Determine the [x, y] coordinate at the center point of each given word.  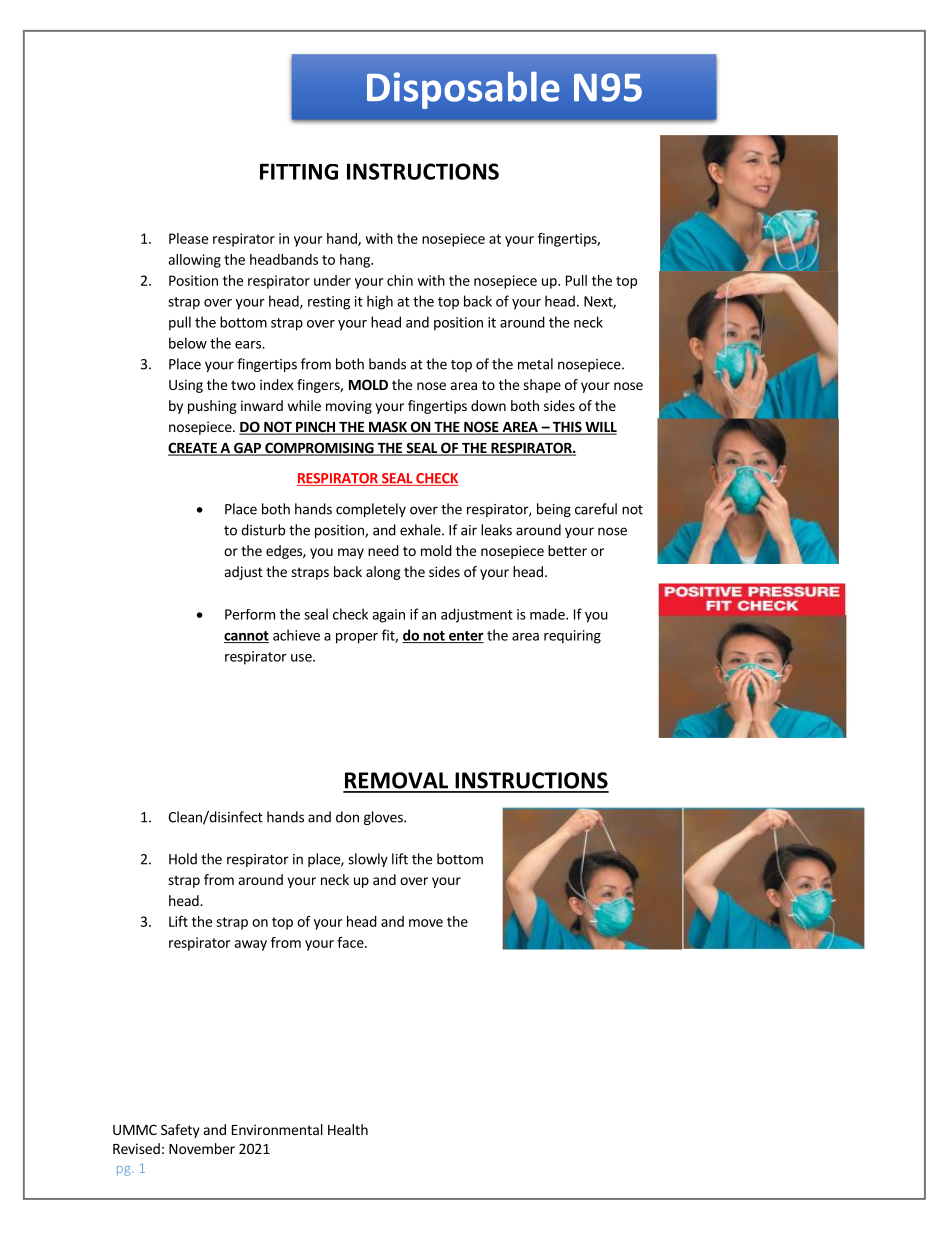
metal [535, 364]
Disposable [463, 90]
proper [357, 638]
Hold [183, 859]
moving [349, 407]
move [426, 923]
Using [186, 386]
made [548, 614]
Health [348, 1129]
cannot [246, 637]
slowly [368, 860]
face [351, 942]
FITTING [299, 171]
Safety [180, 1131]
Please [188, 238]
